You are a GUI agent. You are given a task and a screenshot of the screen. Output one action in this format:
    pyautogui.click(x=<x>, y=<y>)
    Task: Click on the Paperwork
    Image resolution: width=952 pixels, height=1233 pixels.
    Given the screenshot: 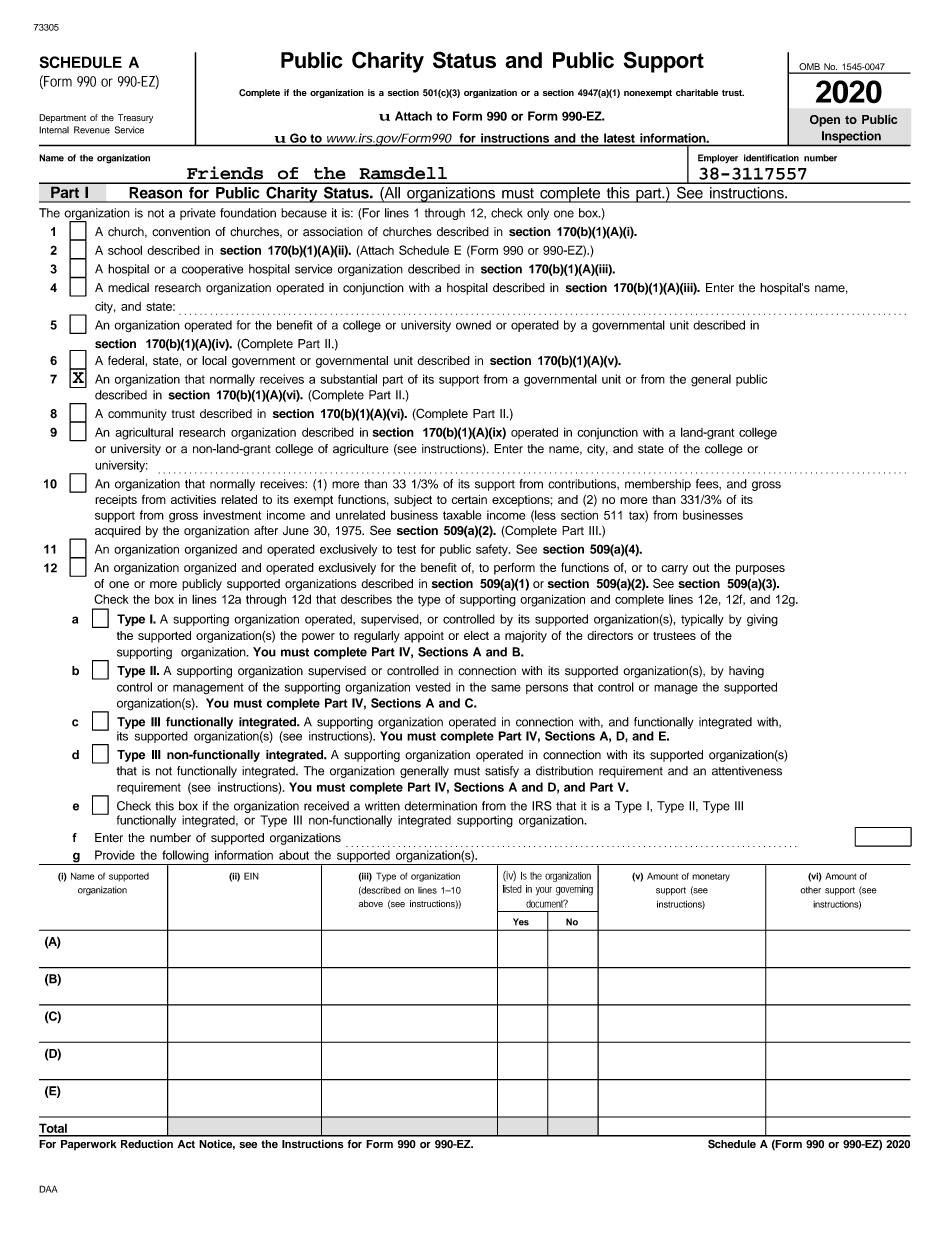 What is the action you would take?
    pyautogui.click(x=89, y=1145)
